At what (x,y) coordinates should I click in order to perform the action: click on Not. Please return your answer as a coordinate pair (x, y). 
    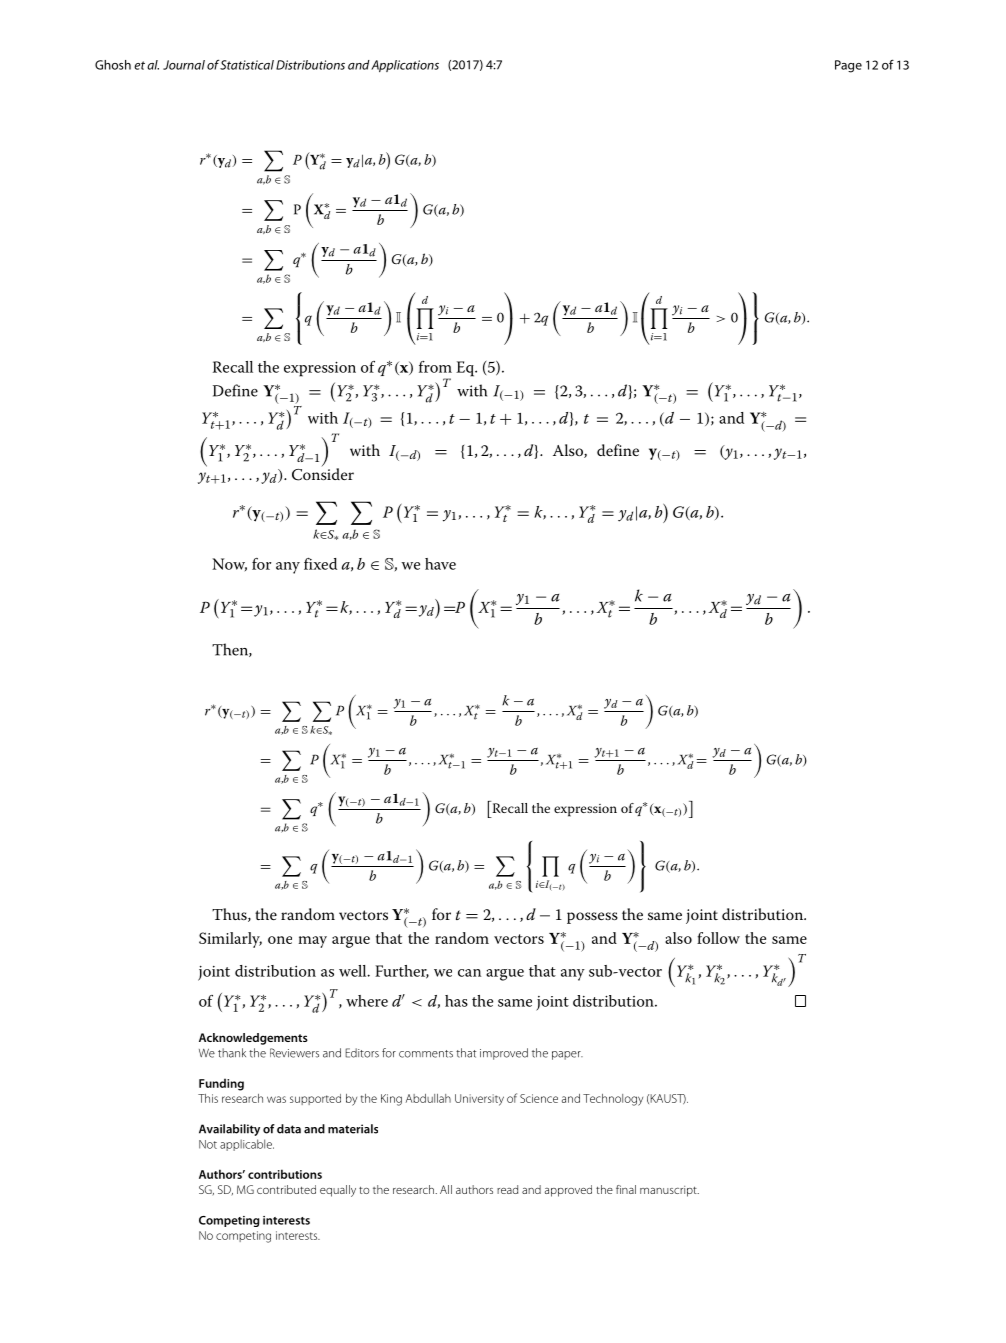
    Looking at the image, I should click on (208, 1144).
